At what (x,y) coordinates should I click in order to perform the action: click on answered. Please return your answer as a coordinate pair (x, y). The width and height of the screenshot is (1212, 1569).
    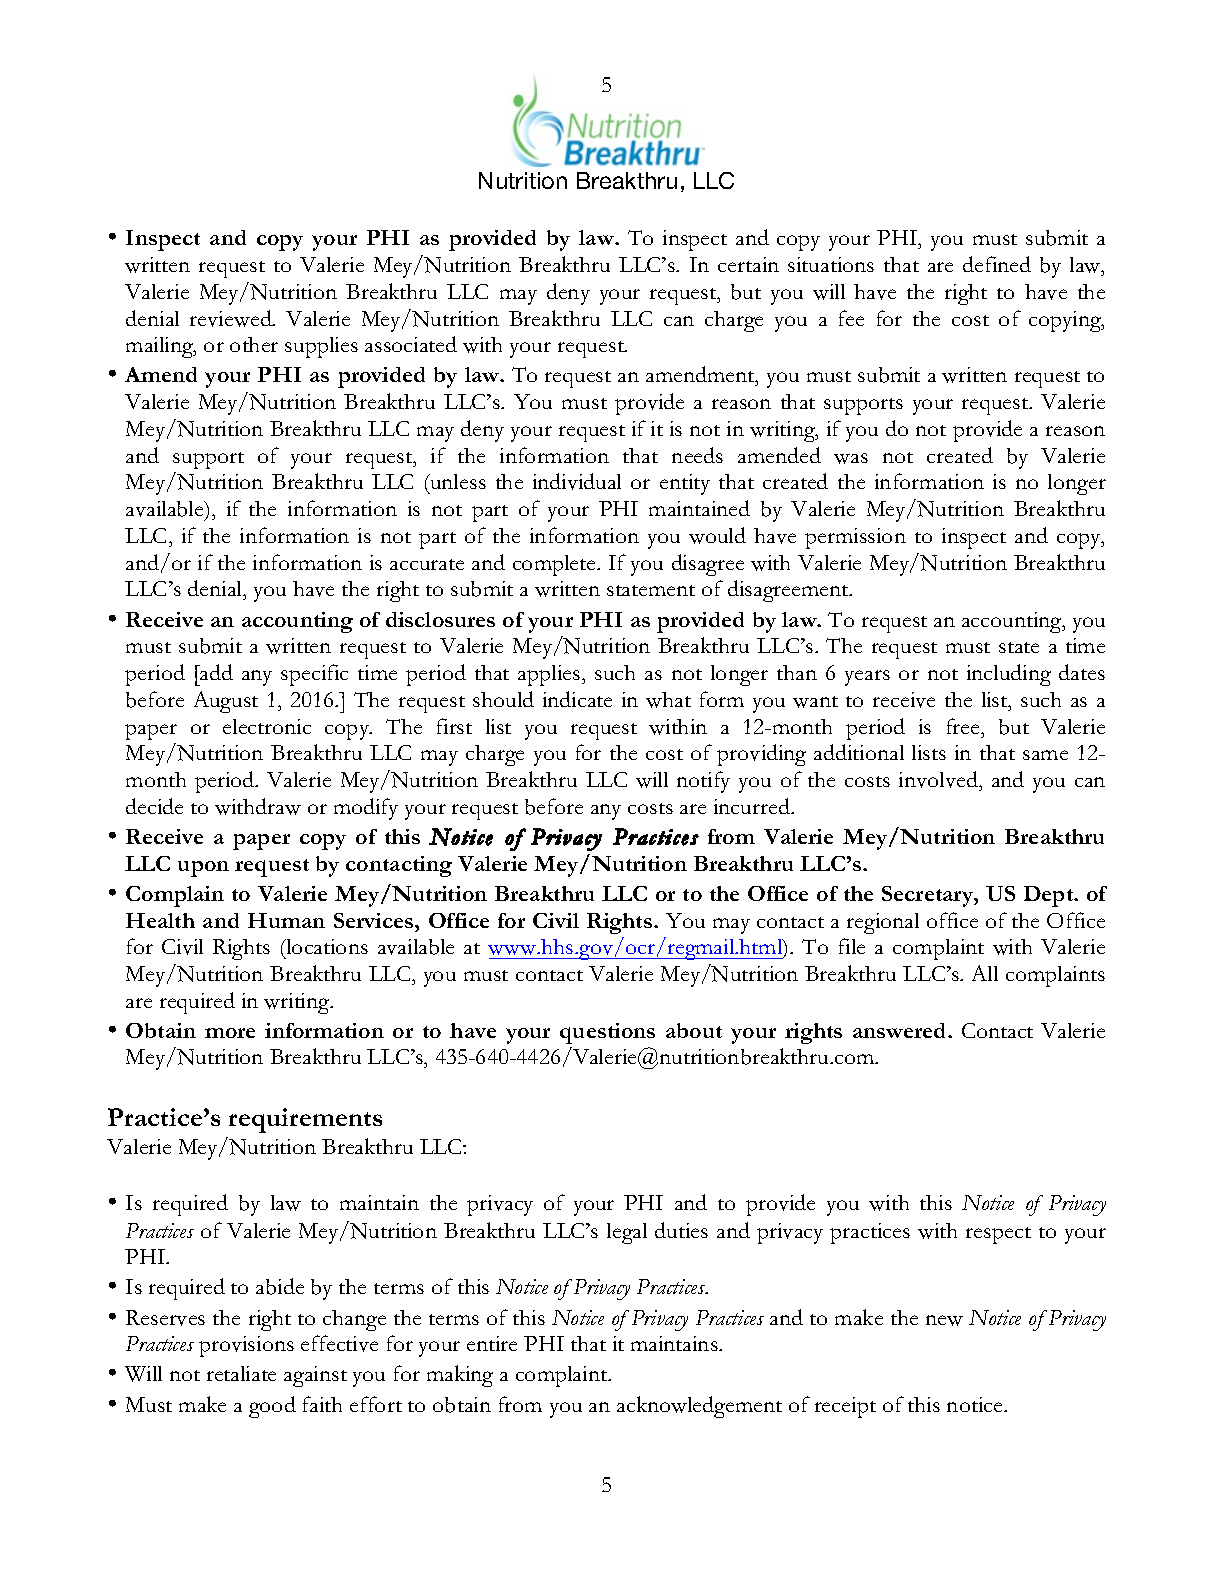
    Looking at the image, I should click on (901, 1030).
